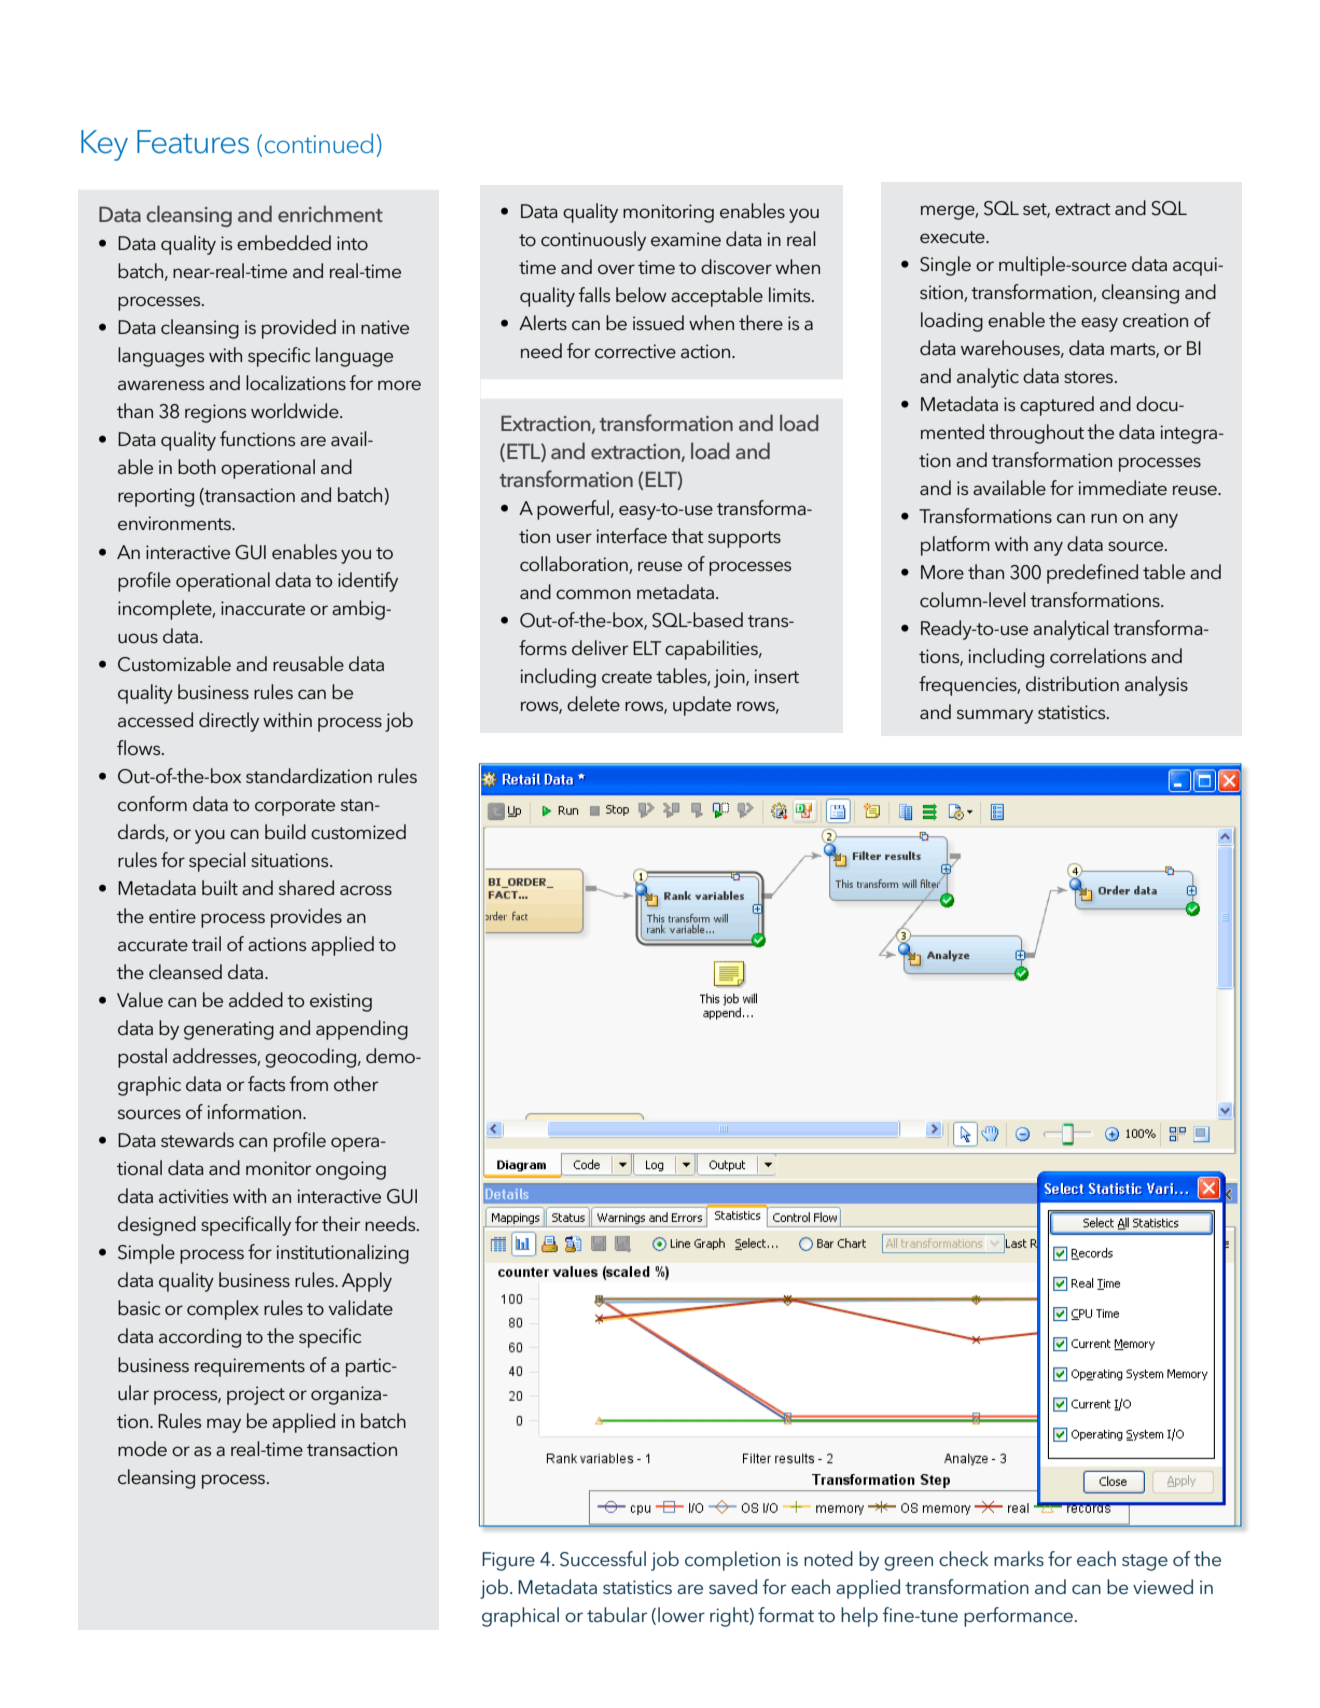 Image resolution: width=1320 pixels, height=1708 pixels. What do you see at coordinates (266, 1084) in the screenshot?
I see `facts` at bounding box center [266, 1084].
